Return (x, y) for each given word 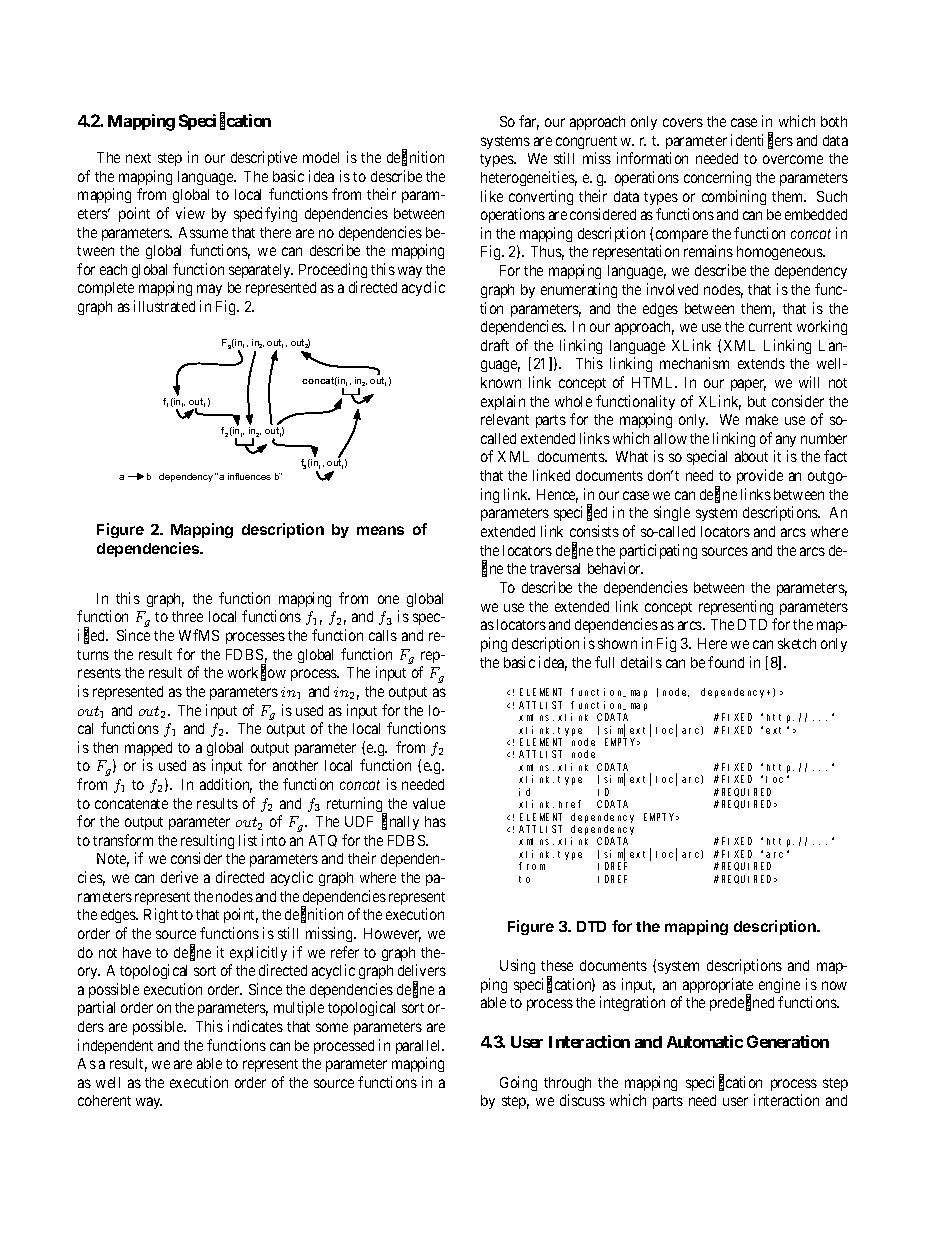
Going (518, 1083)
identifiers (762, 141)
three (187, 616)
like (492, 196)
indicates (255, 1026)
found (726, 662)
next (138, 158)
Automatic (705, 1041)
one (388, 599)
